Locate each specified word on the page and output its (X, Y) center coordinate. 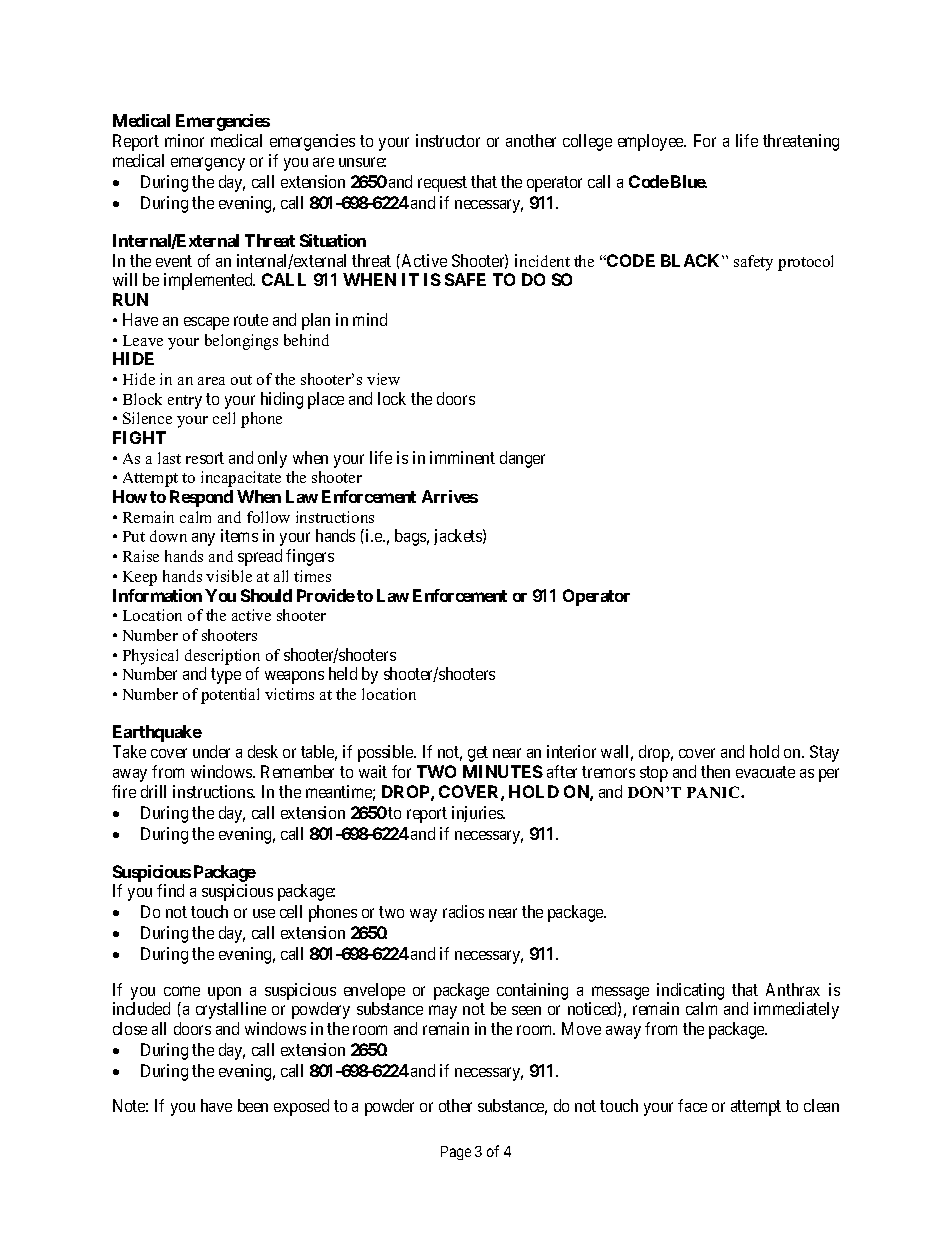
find (170, 890)
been (253, 1105)
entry (185, 402)
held (343, 673)
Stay (824, 753)
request (442, 184)
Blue (689, 181)
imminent (462, 457)
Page (456, 1153)
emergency (208, 164)
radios (463, 911)
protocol (805, 263)
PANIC (714, 792)
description (222, 657)
